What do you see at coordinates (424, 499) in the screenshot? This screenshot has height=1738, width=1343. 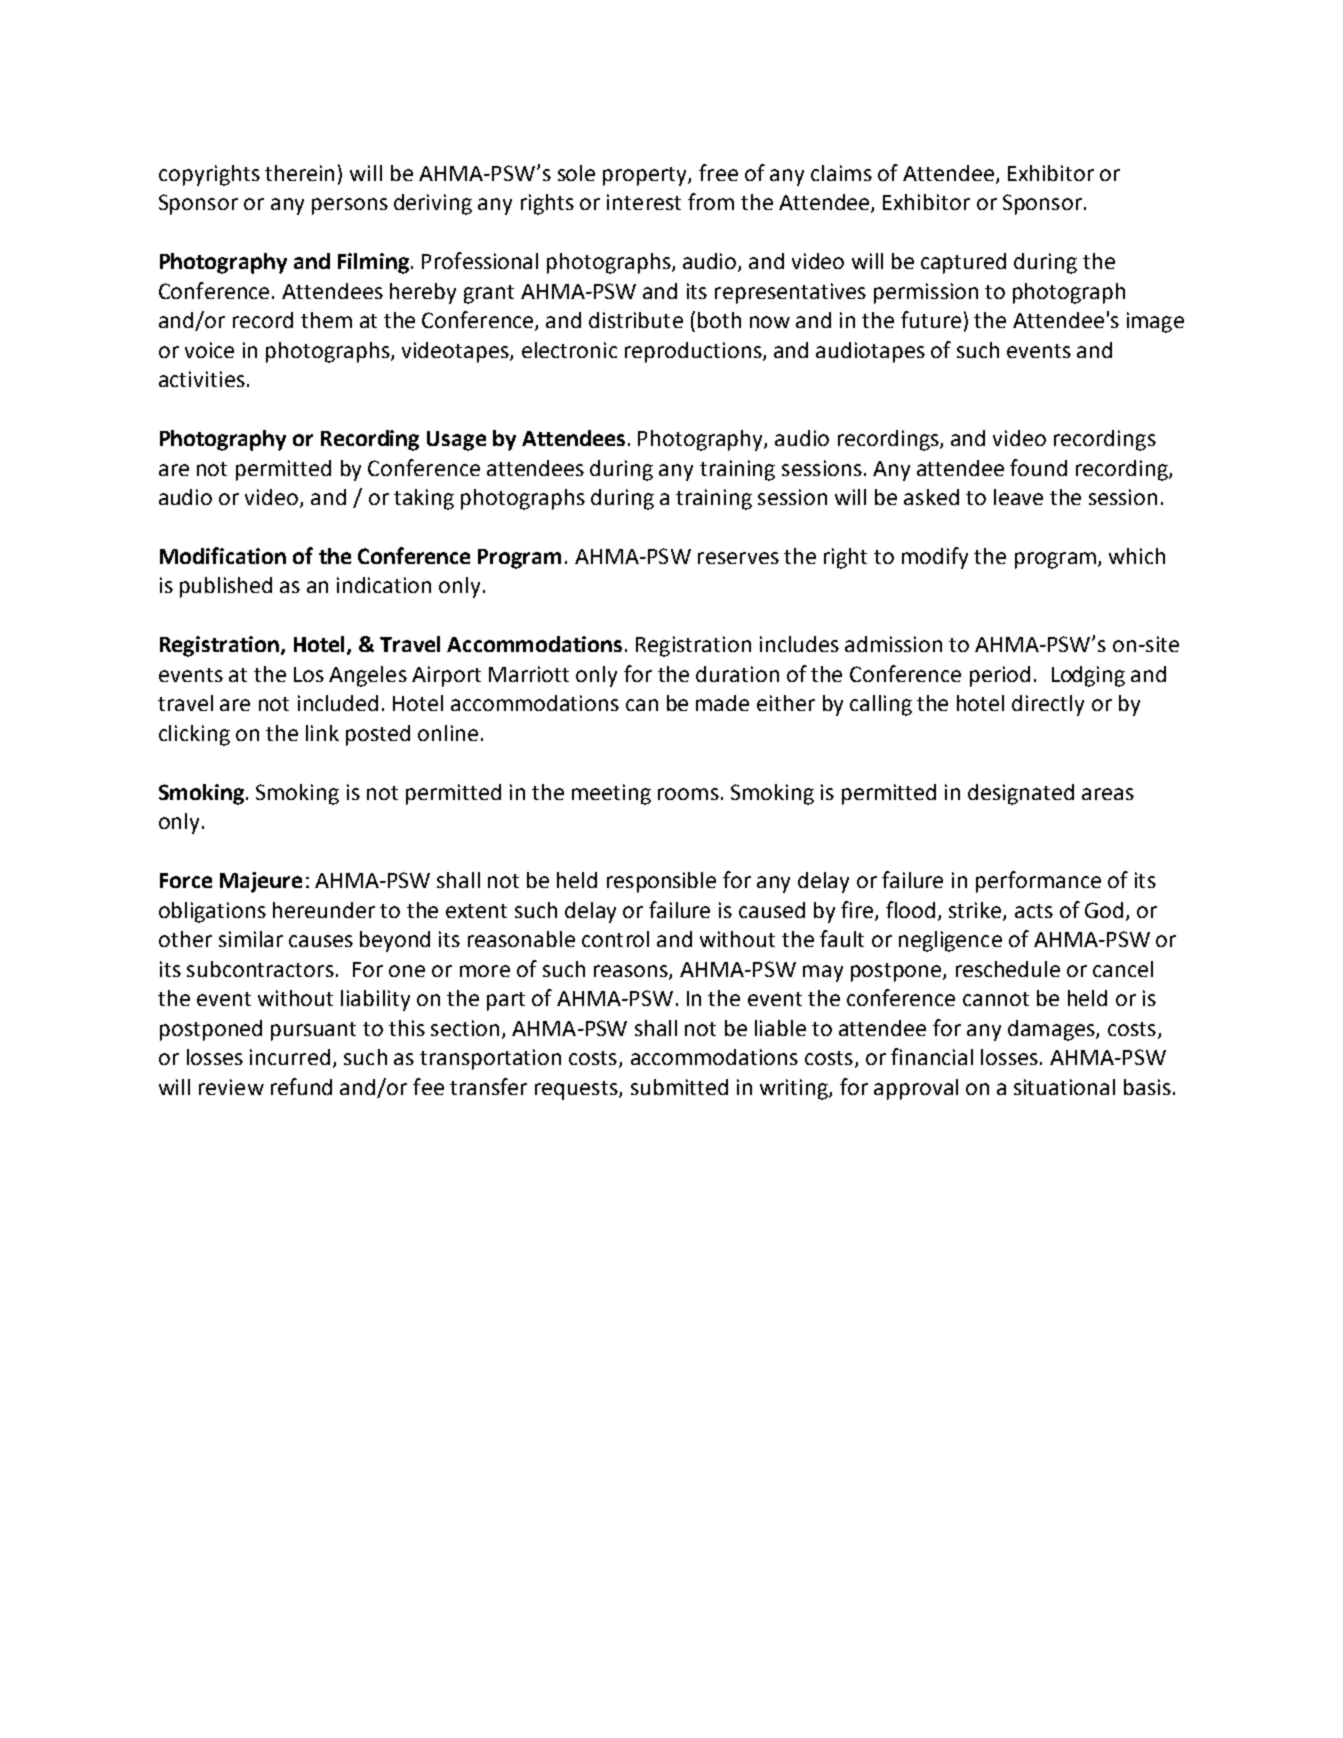 I see `taking` at bounding box center [424, 499].
